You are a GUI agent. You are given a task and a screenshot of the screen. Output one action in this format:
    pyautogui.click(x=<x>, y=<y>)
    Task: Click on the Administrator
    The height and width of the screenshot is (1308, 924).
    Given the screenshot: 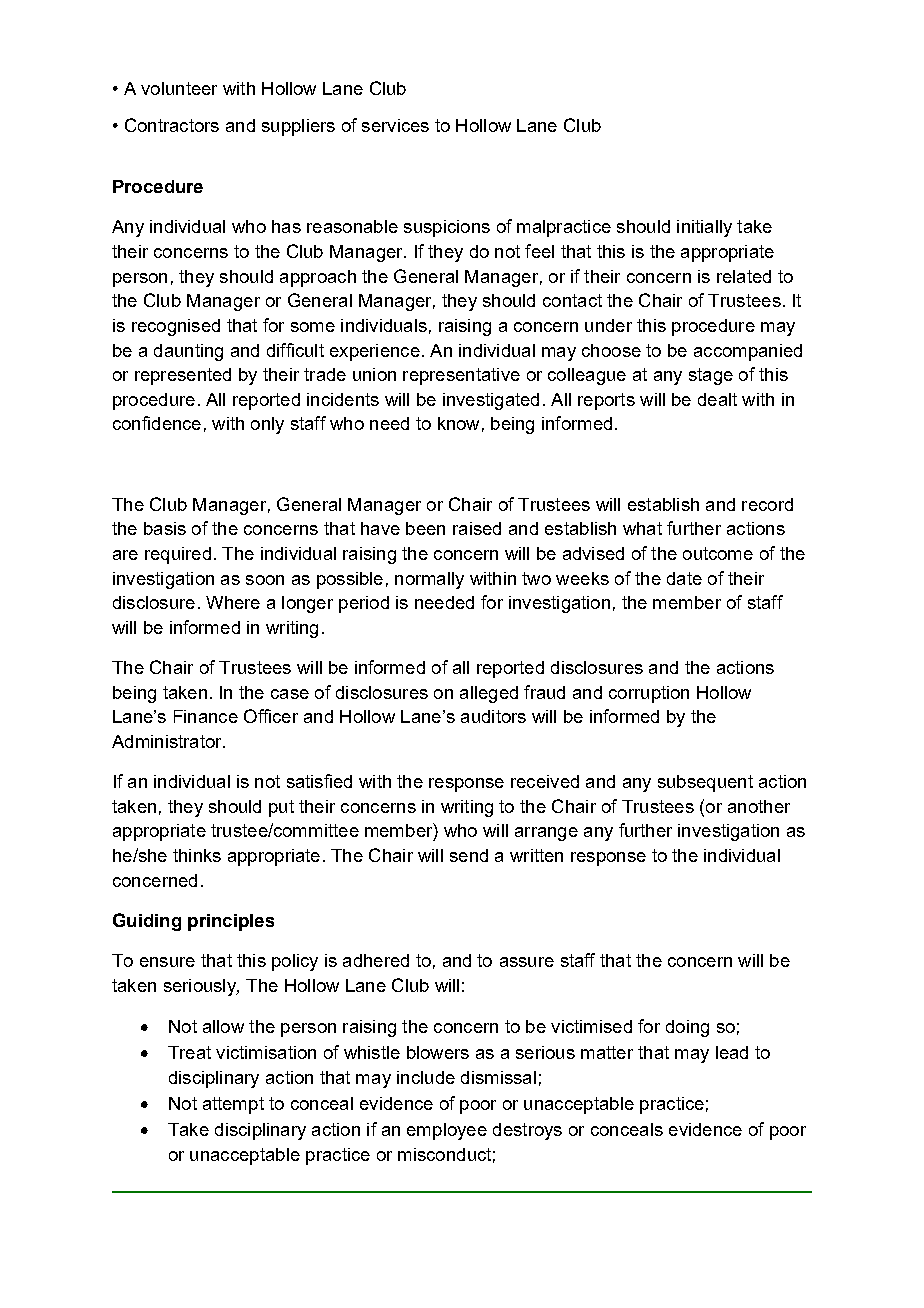 What is the action you would take?
    pyautogui.click(x=168, y=741)
